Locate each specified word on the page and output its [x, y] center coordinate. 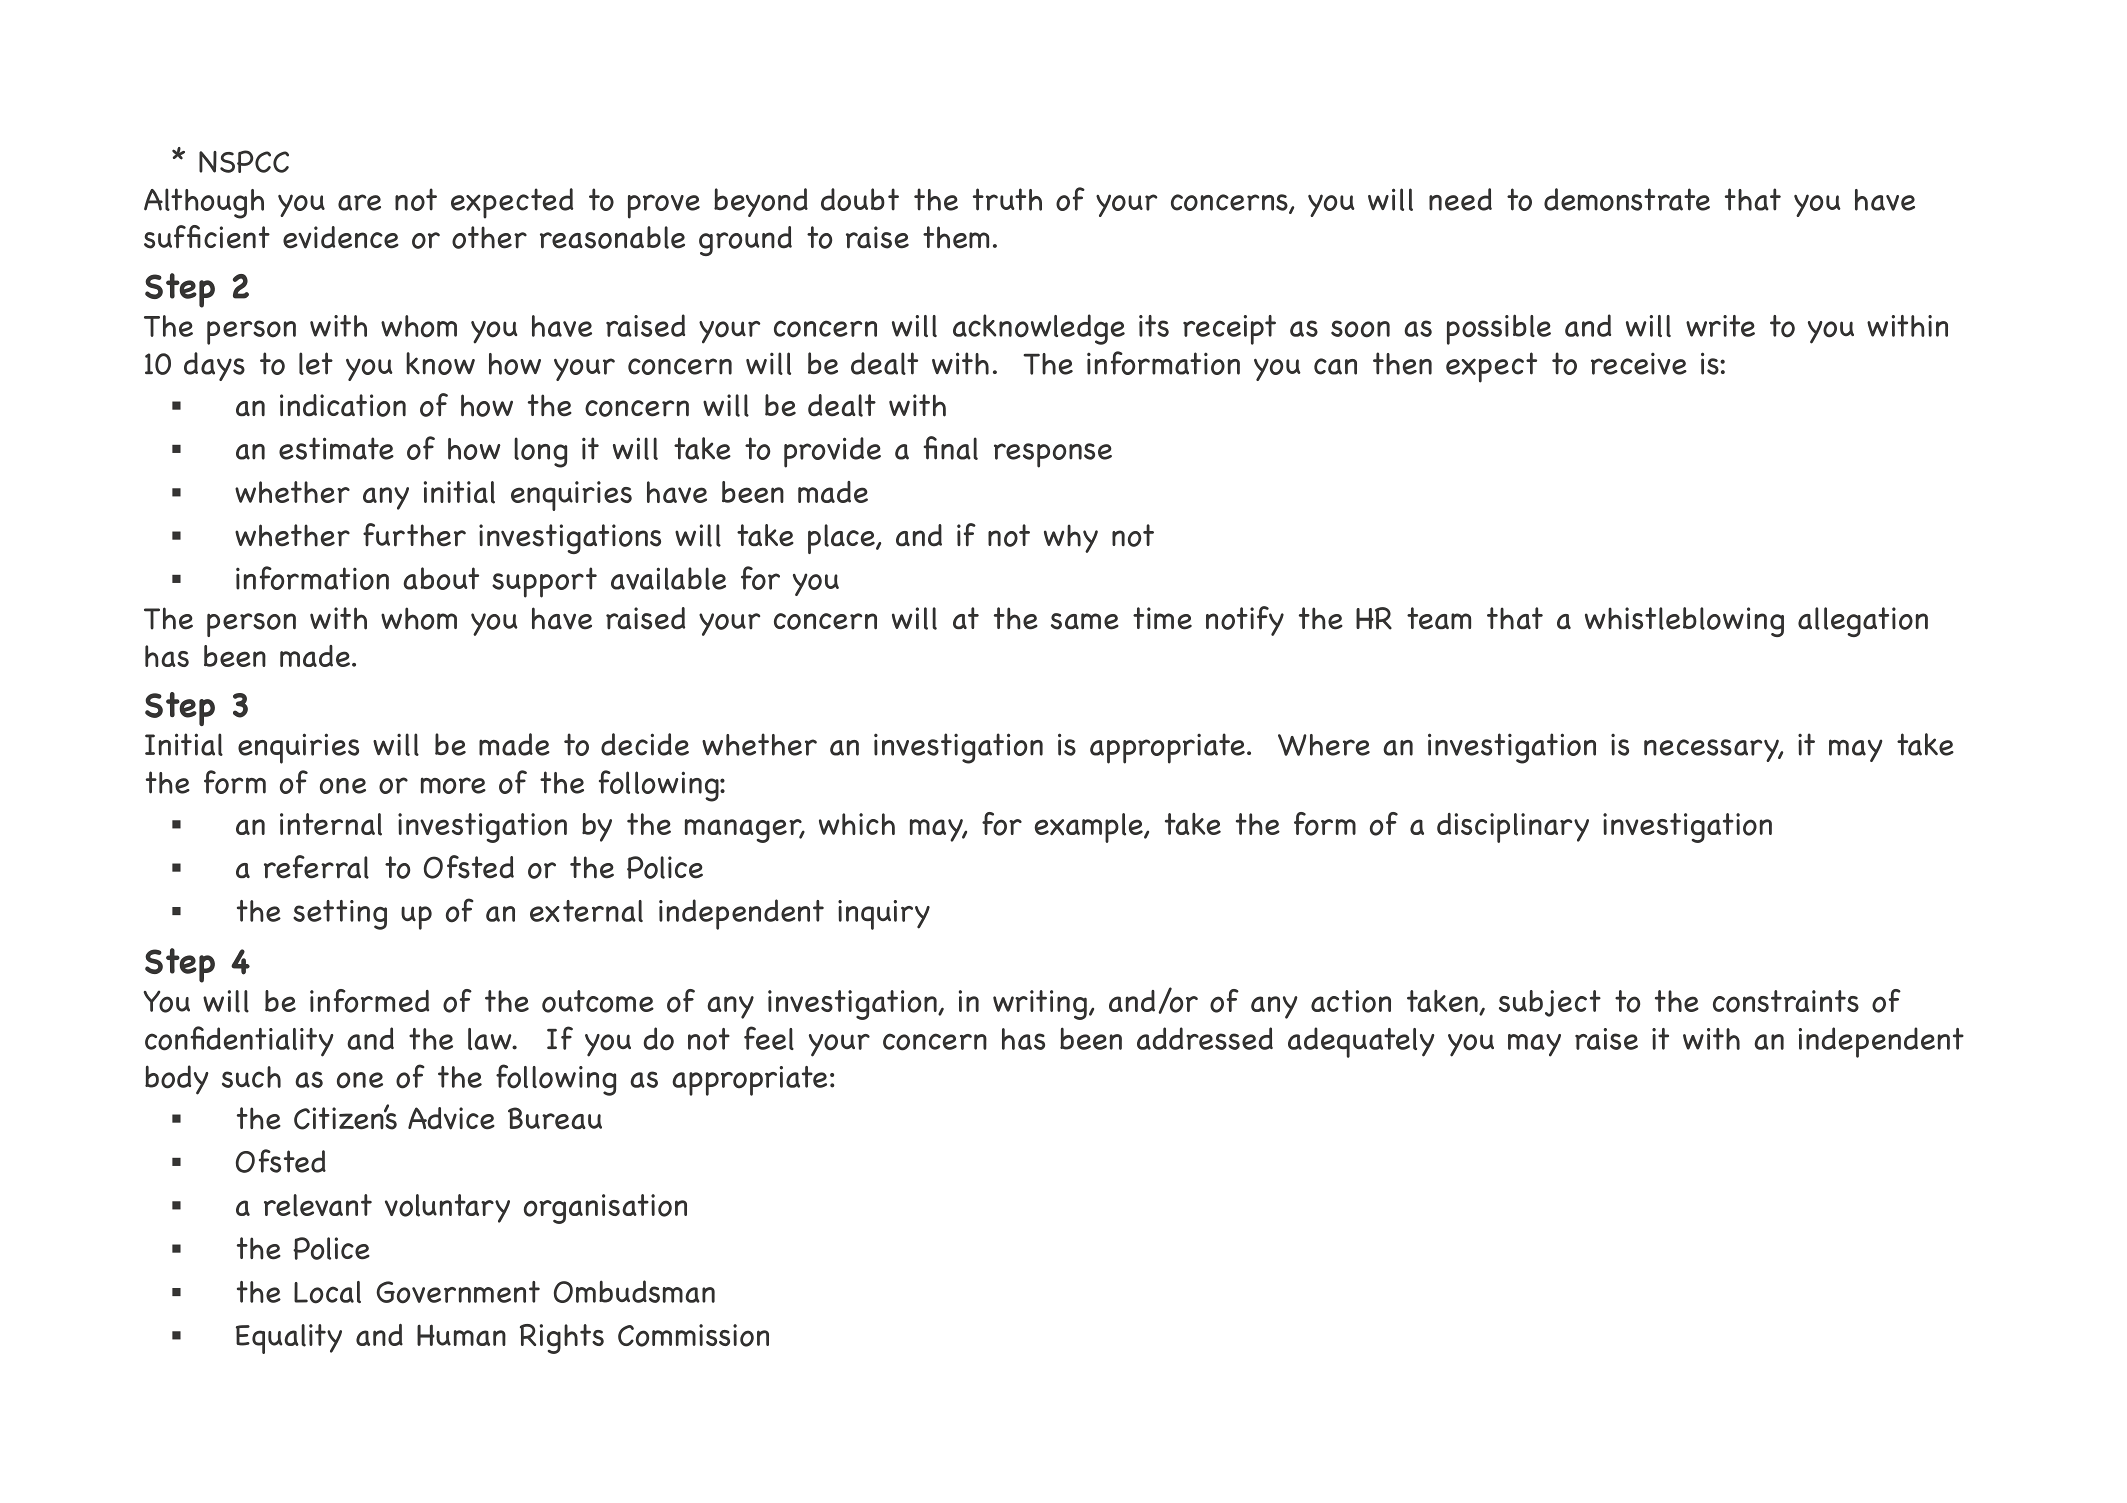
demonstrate [1627, 199]
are [359, 202]
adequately [1361, 1042]
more [453, 785]
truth [1007, 199]
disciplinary [1513, 828]
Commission [693, 1335]
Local [327, 1292]
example [1089, 828]
